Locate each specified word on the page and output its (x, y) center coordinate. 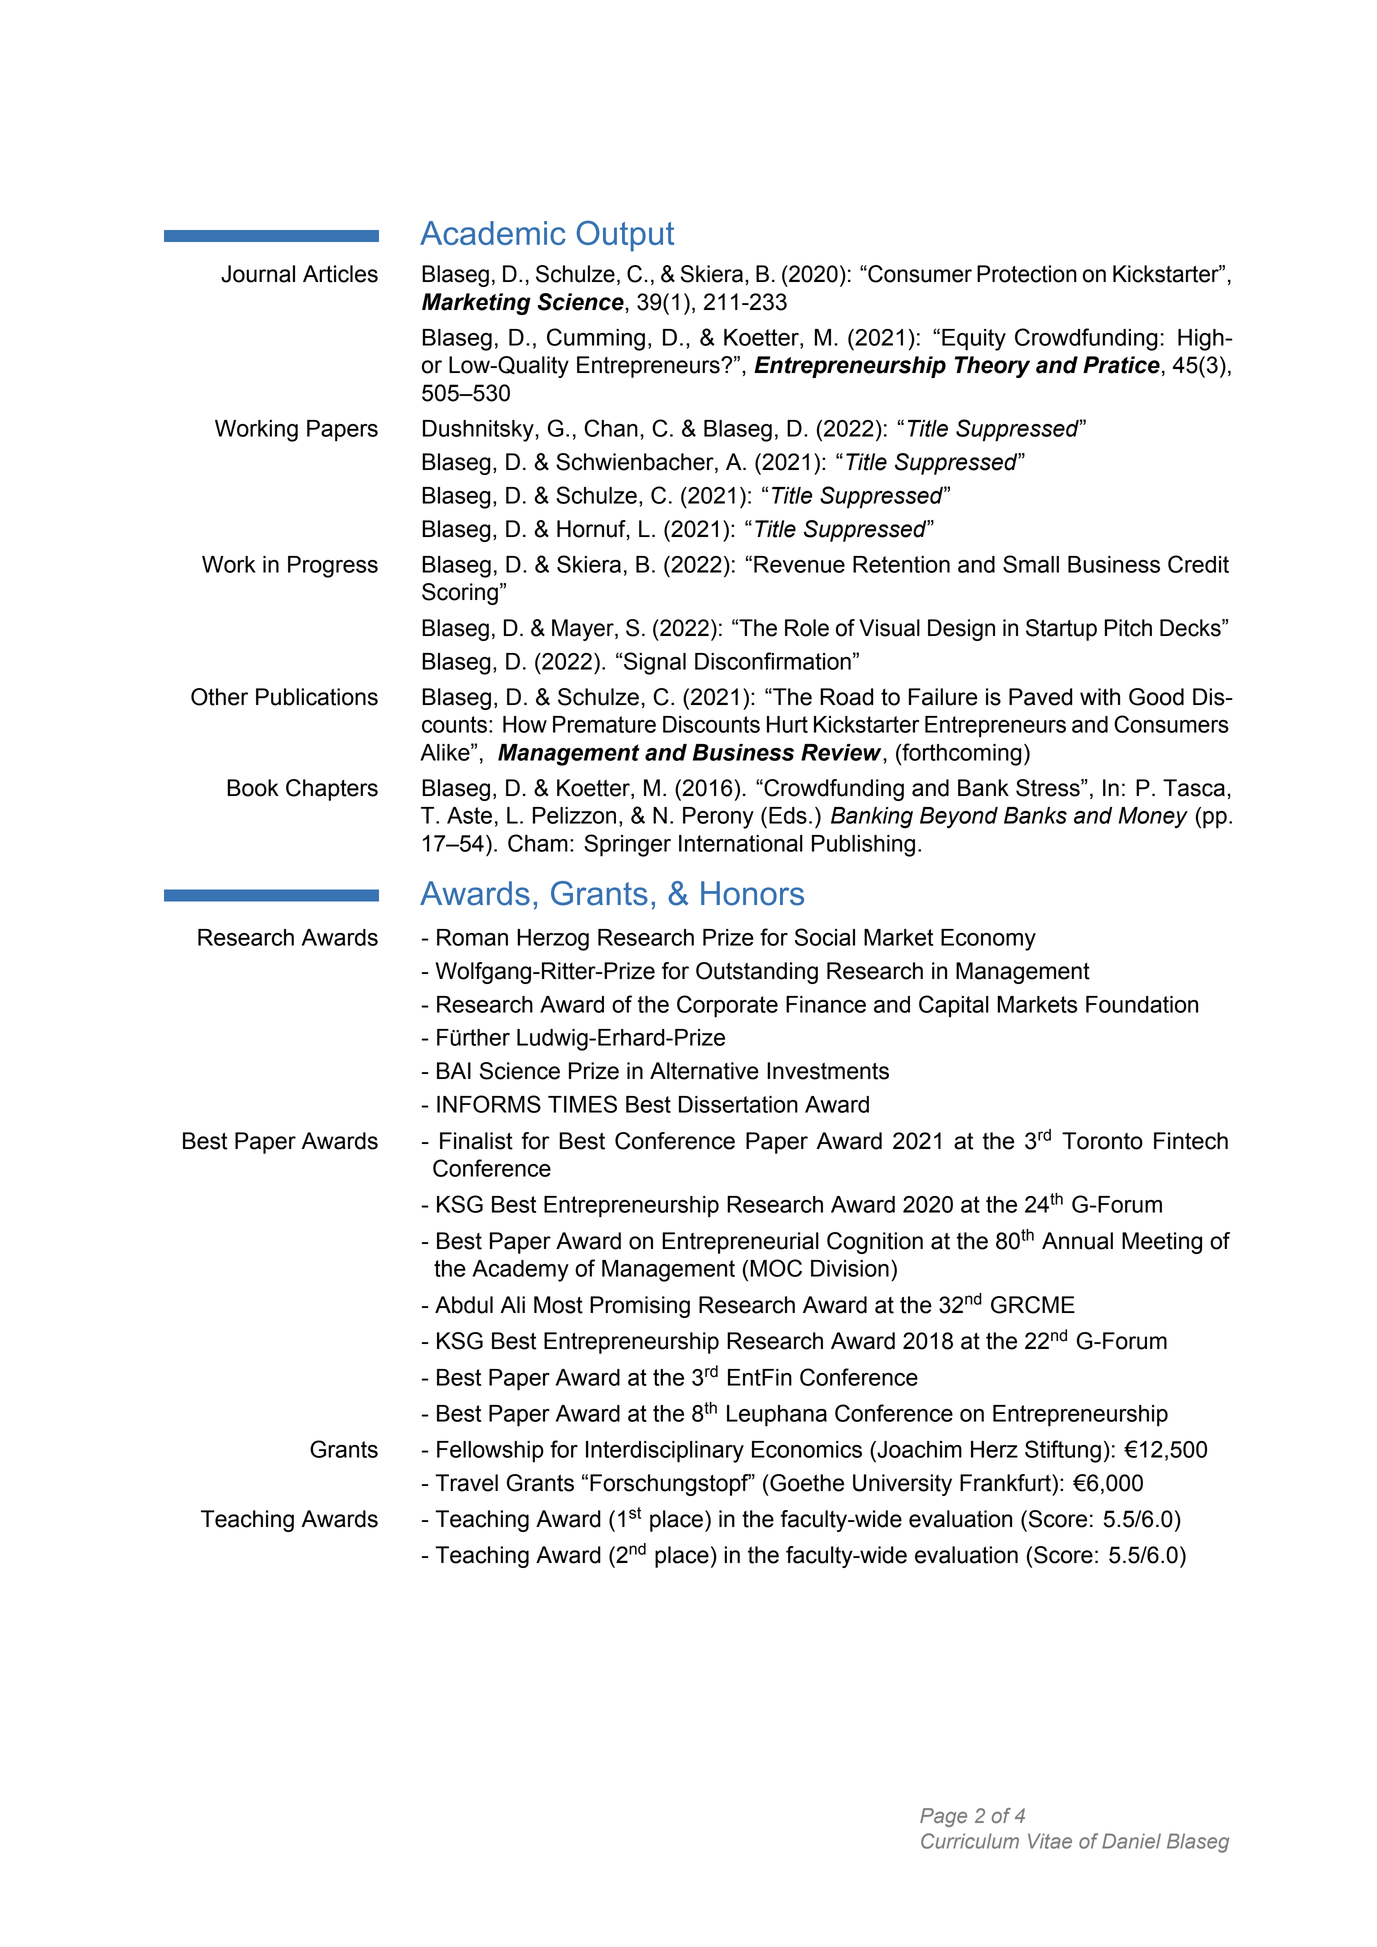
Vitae (1050, 1841)
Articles (340, 274)
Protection (1027, 274)
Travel (466, 1483)
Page (943, 1817)
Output (625, 236)
